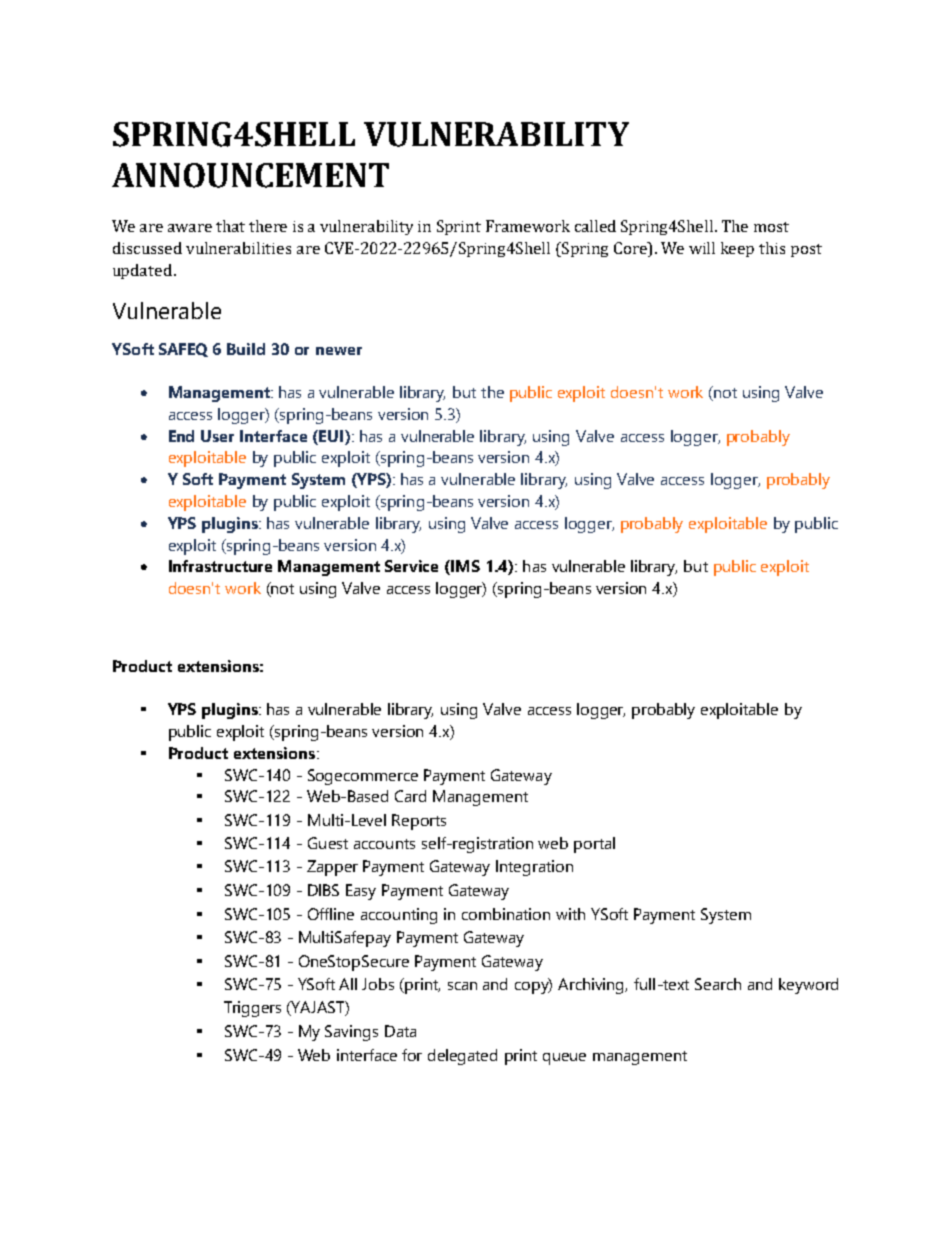 This image has height=1233, width=952. I want to click on most, so click(771, 227).
